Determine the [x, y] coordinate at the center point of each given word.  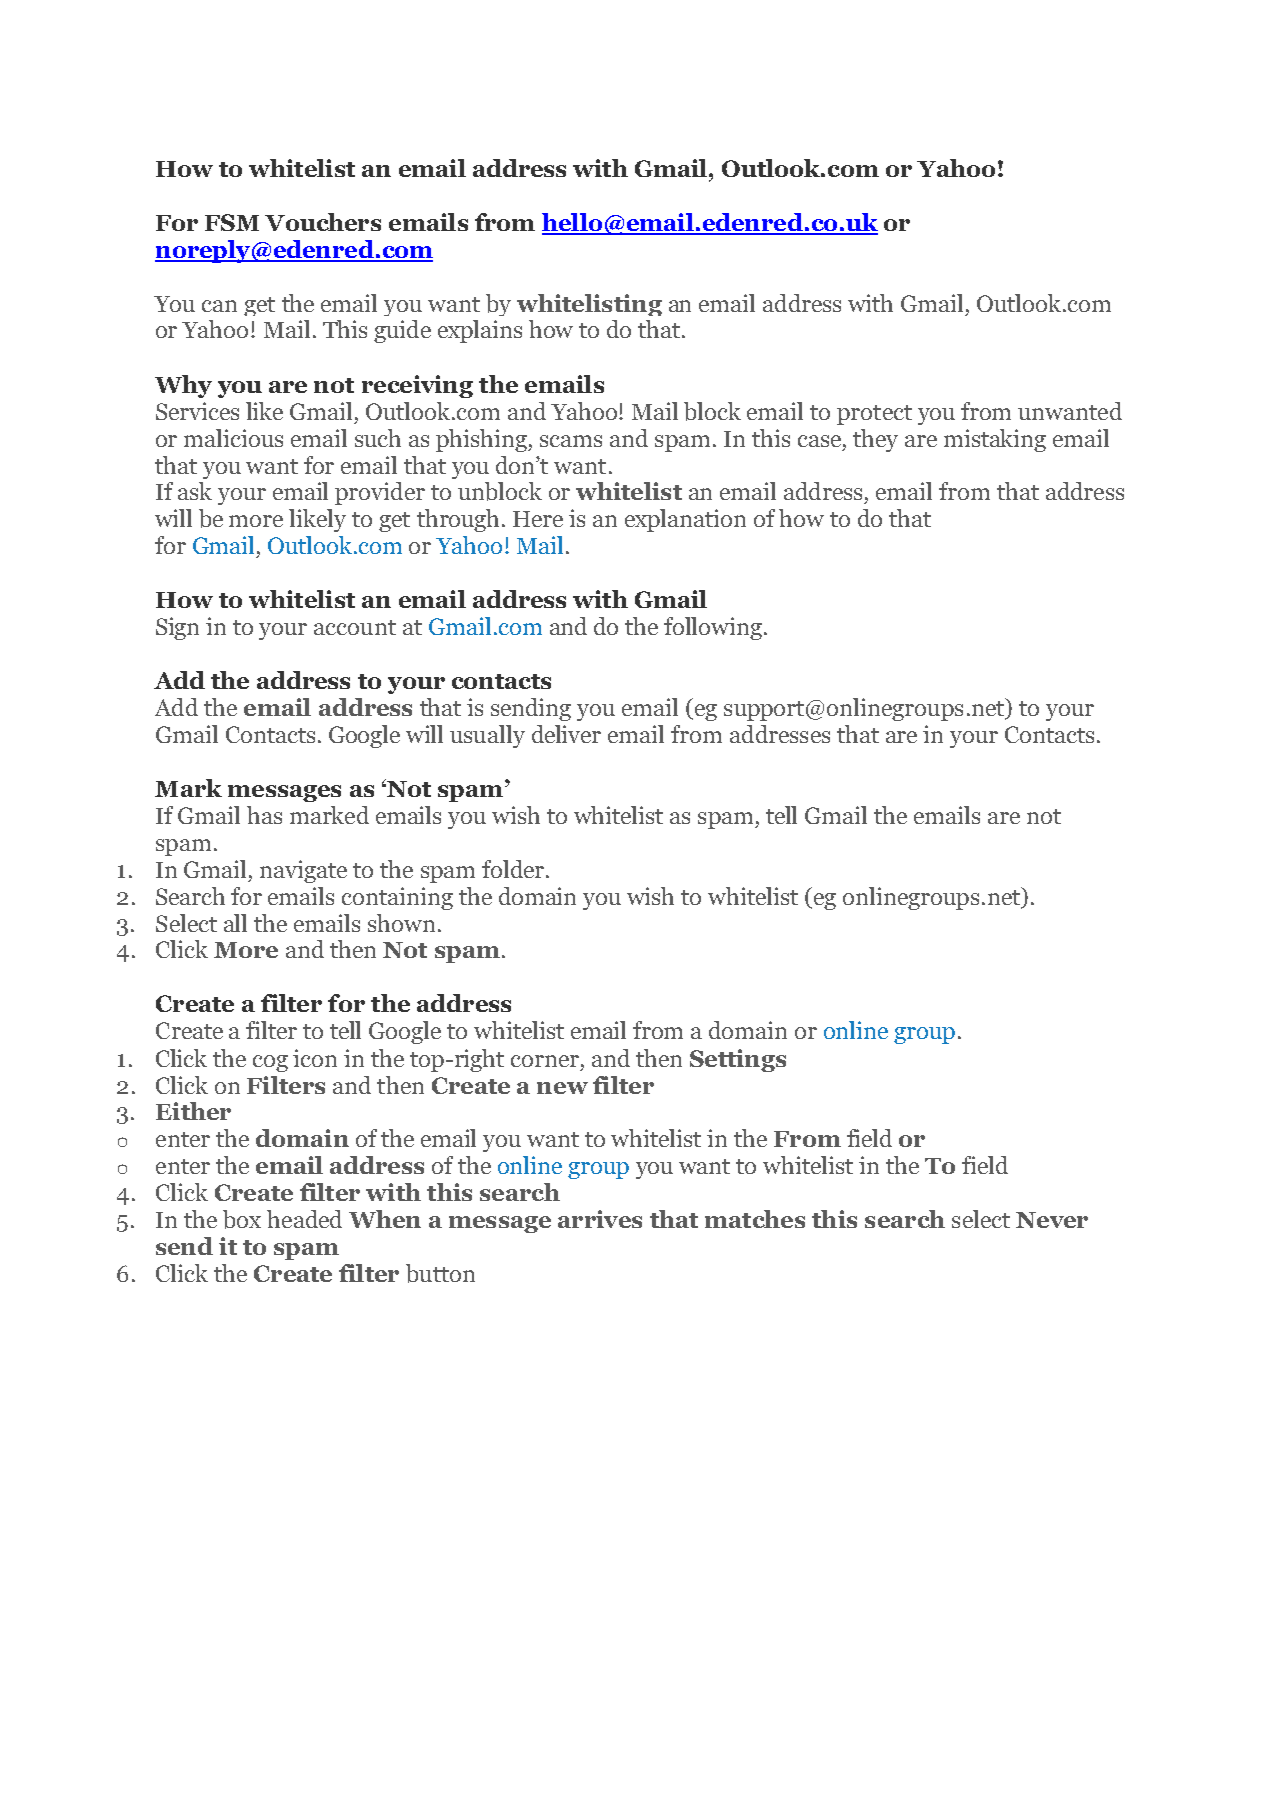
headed [304, 1219]
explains [480, 331]
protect [874, 415]
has [264, 815]
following [713, 628]
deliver [566, 734]
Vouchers [323, 222]
